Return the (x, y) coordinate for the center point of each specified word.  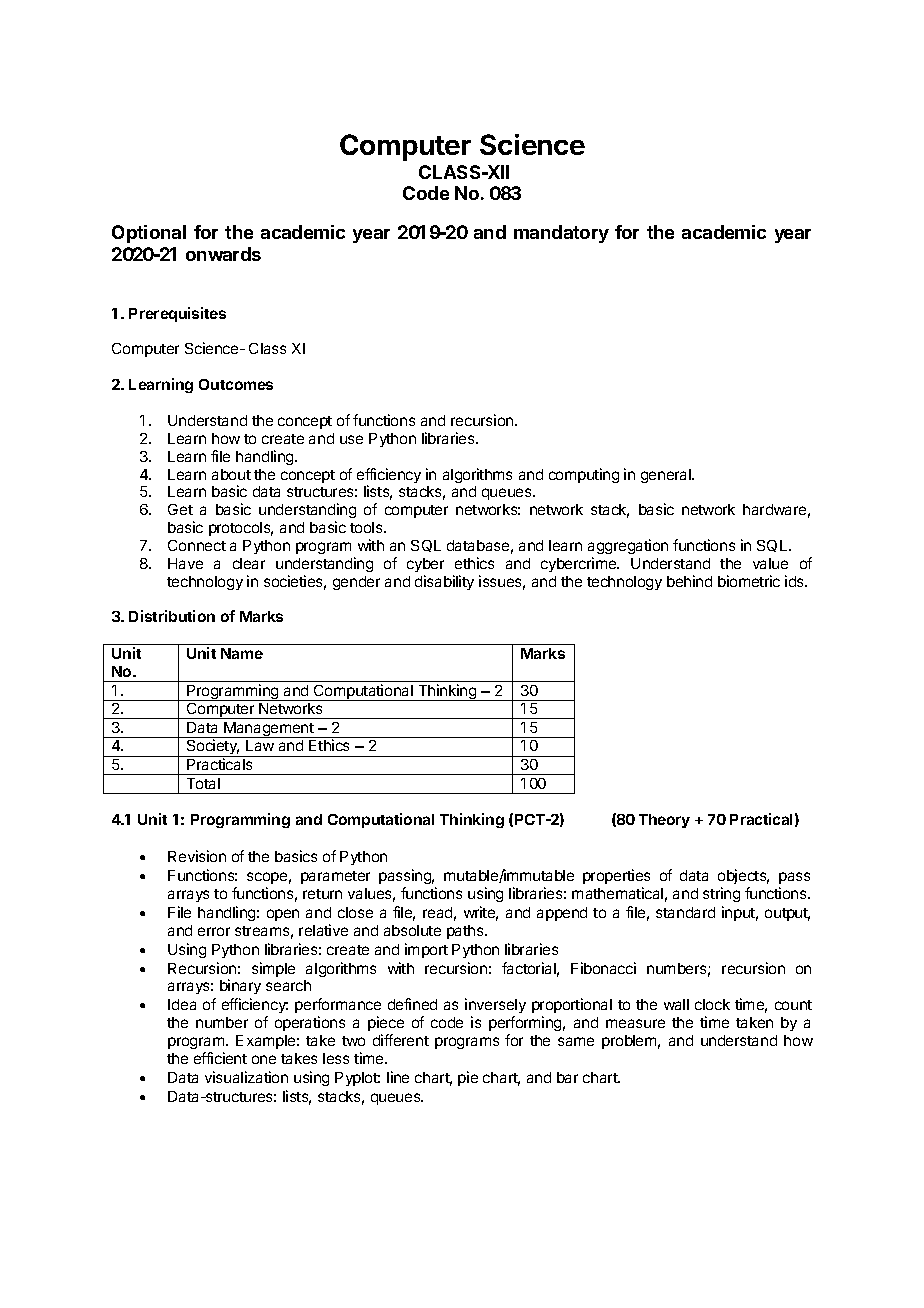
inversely (495, 1007)
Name (242, 653)
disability (444, 582)
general (667, 476)
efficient (220, 1058)
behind (689, 581)
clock (712, 1004)
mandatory (561, 234)
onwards (223, 254)
